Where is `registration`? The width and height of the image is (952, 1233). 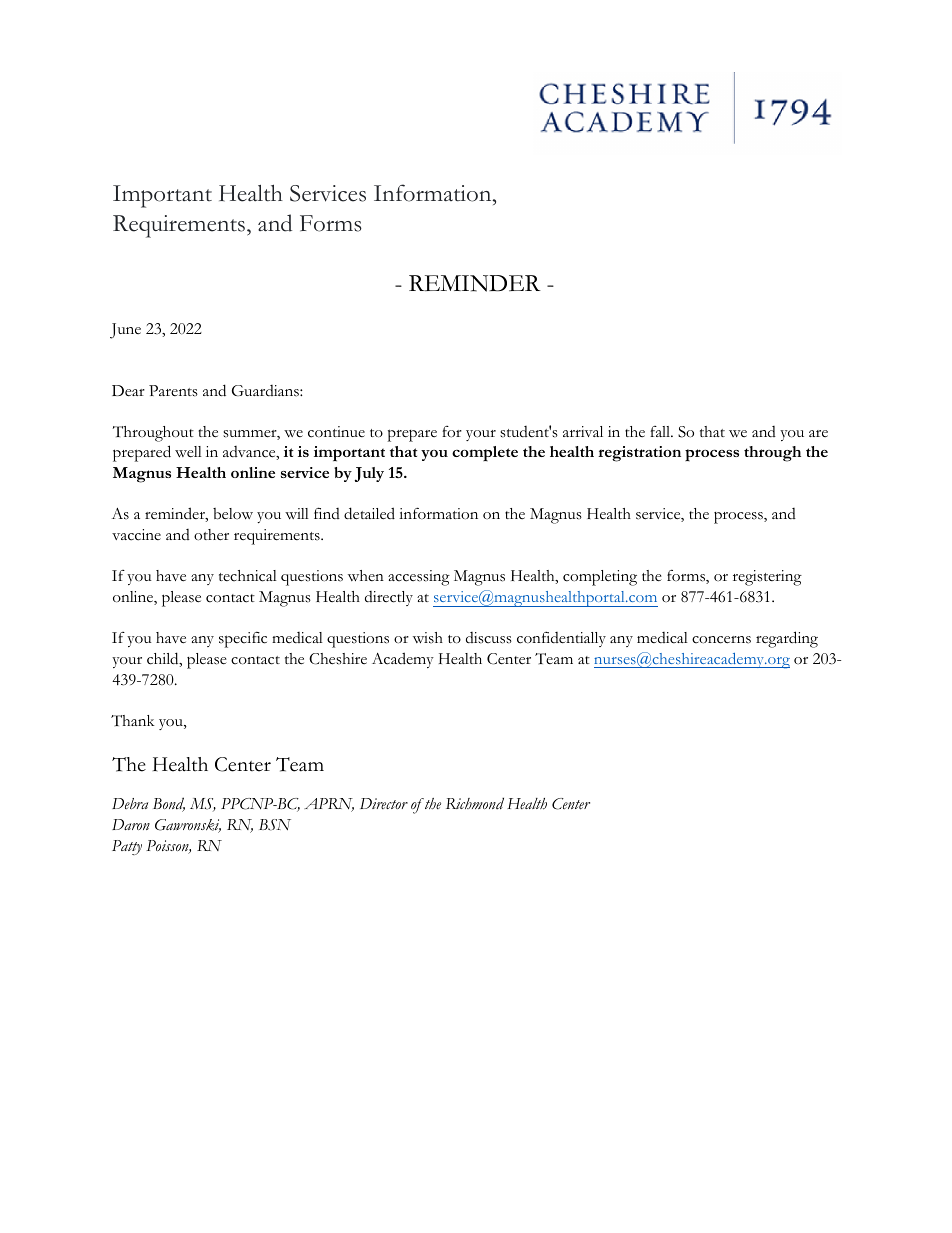
registration is located at coordinates (639, 454).
